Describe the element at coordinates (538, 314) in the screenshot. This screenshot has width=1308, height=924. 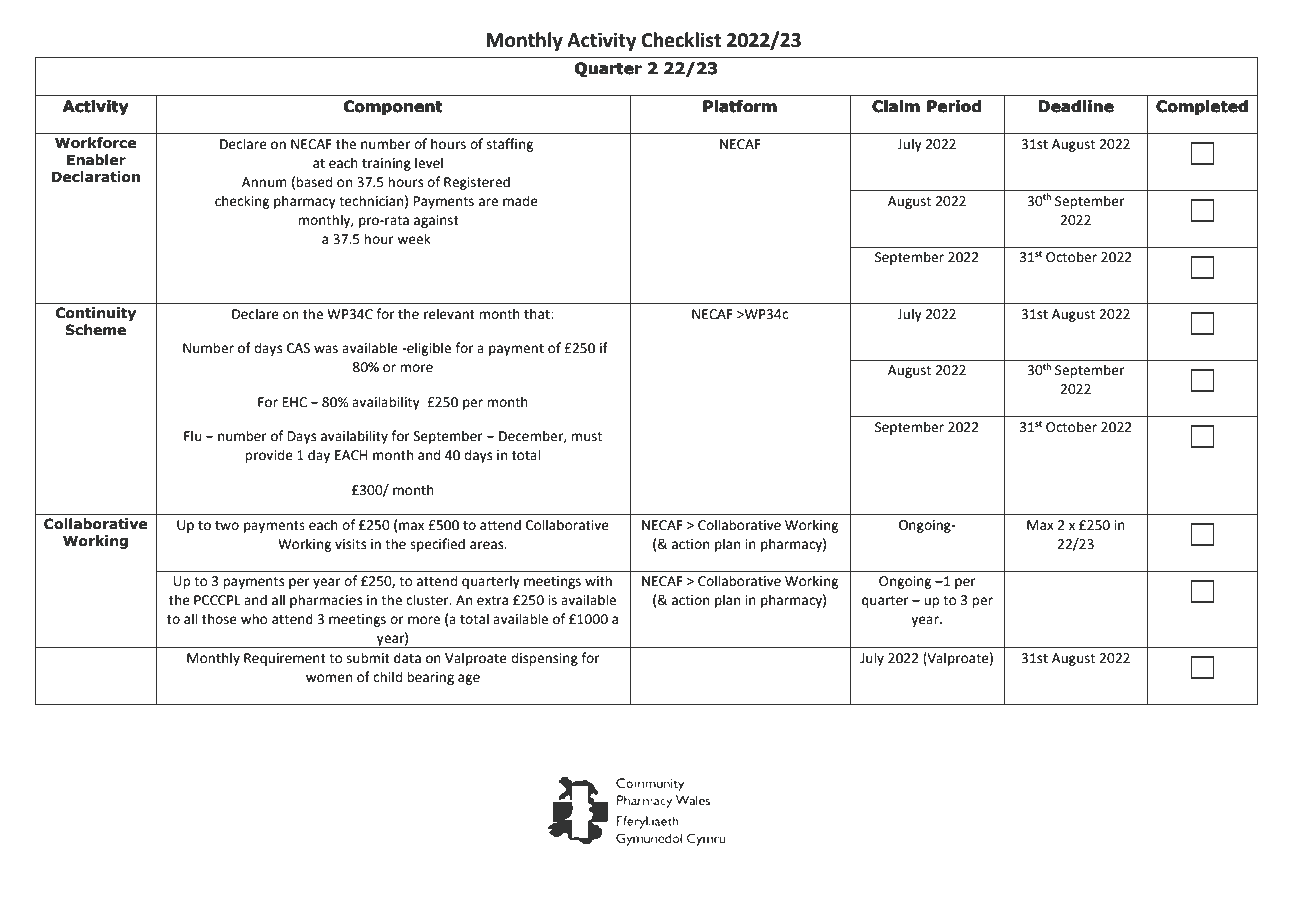
I see `that` at that location.
